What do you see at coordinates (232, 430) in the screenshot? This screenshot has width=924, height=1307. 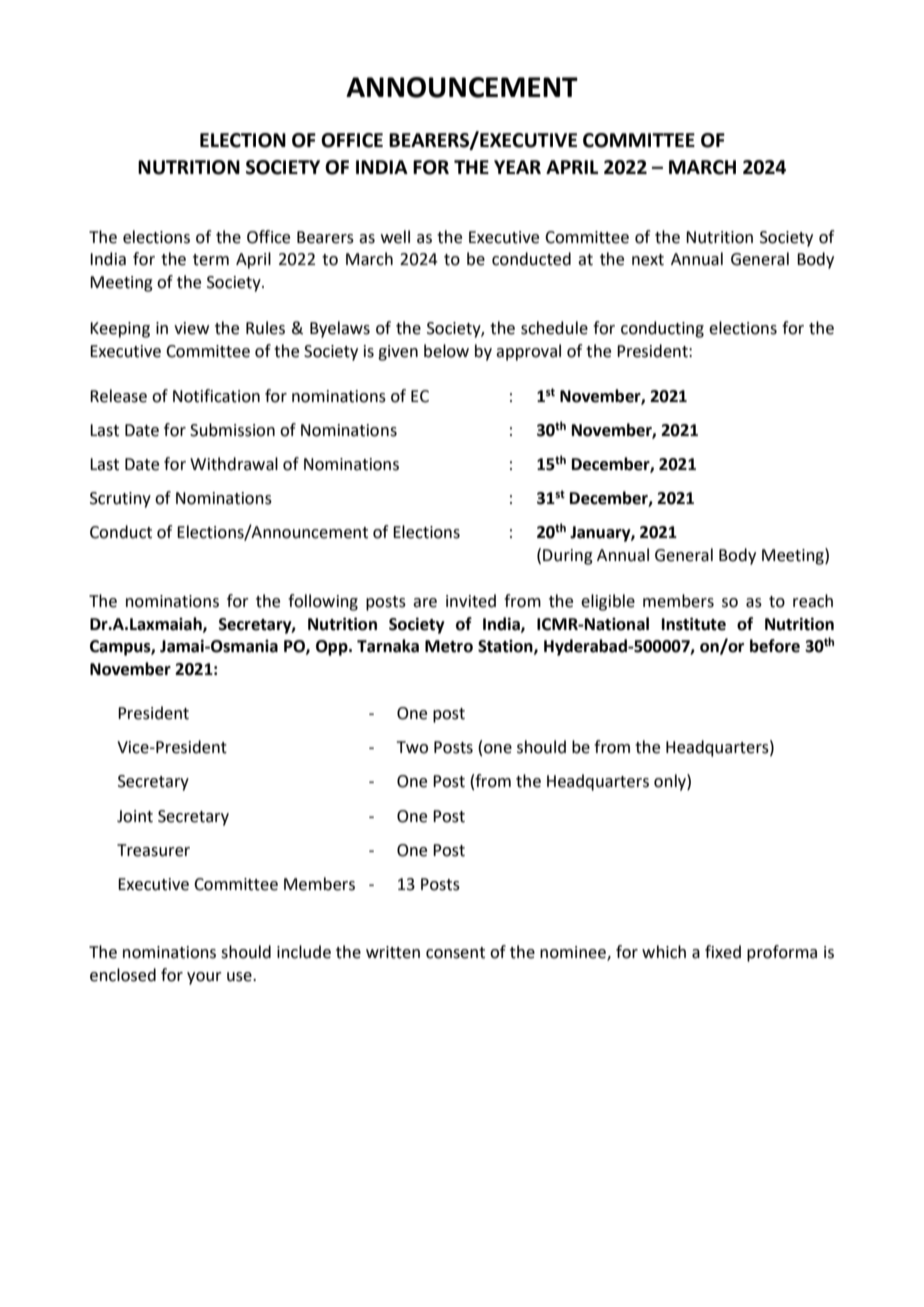 I see `Submission` at bounding box center [232, 430].
